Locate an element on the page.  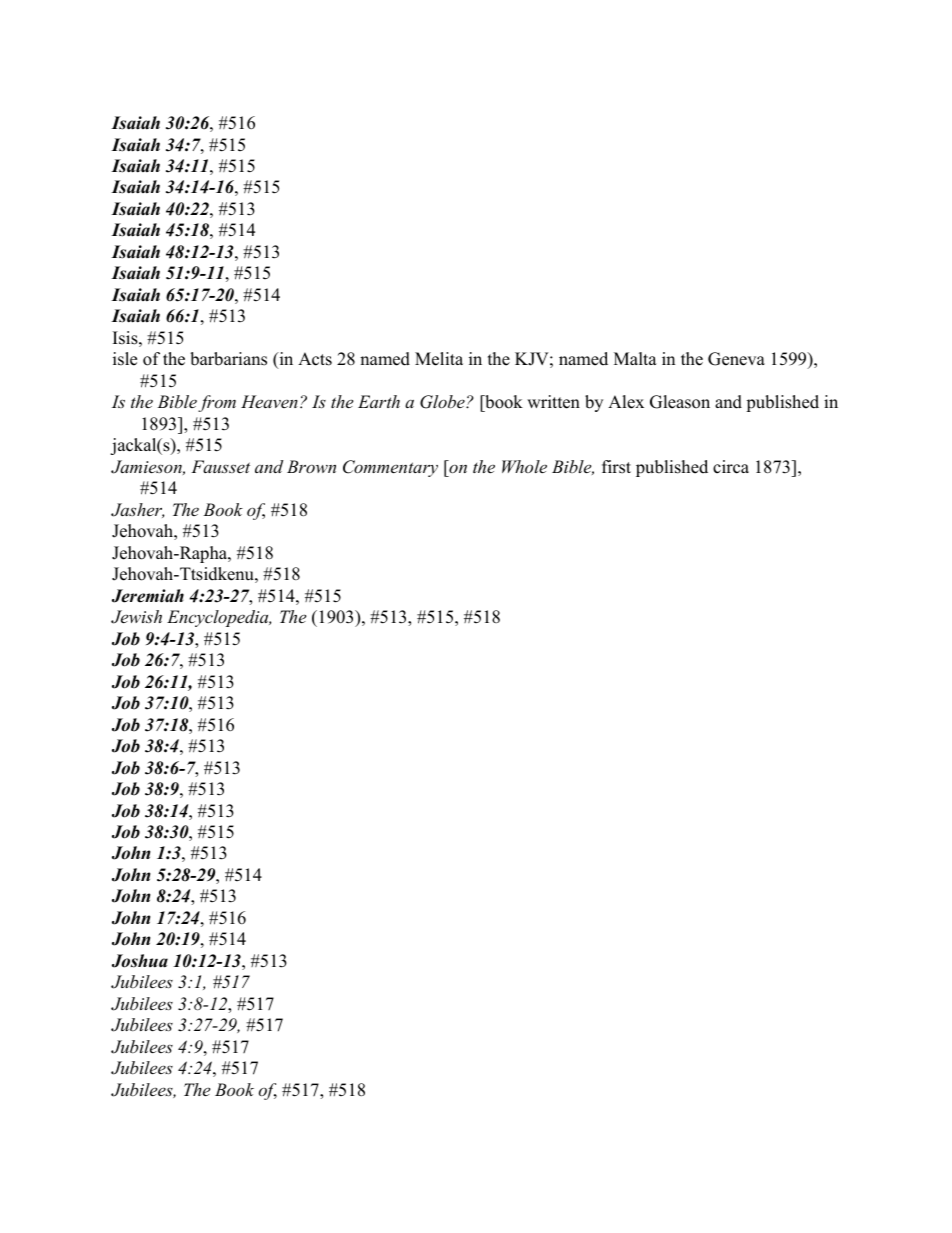
Commentary is located at coordinates (390, 468).
